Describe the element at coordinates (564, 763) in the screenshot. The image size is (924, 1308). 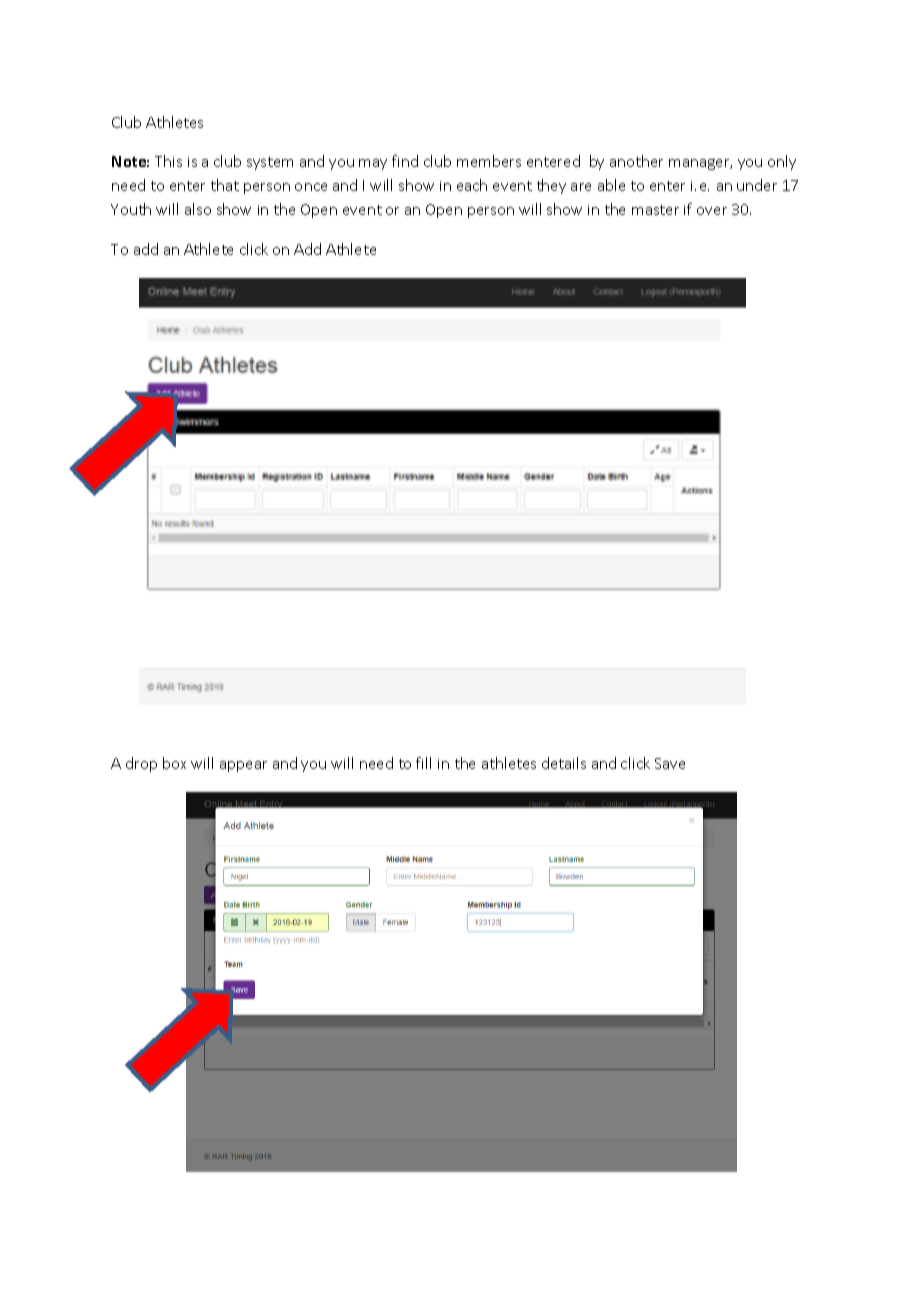
I see `details` at that location.
